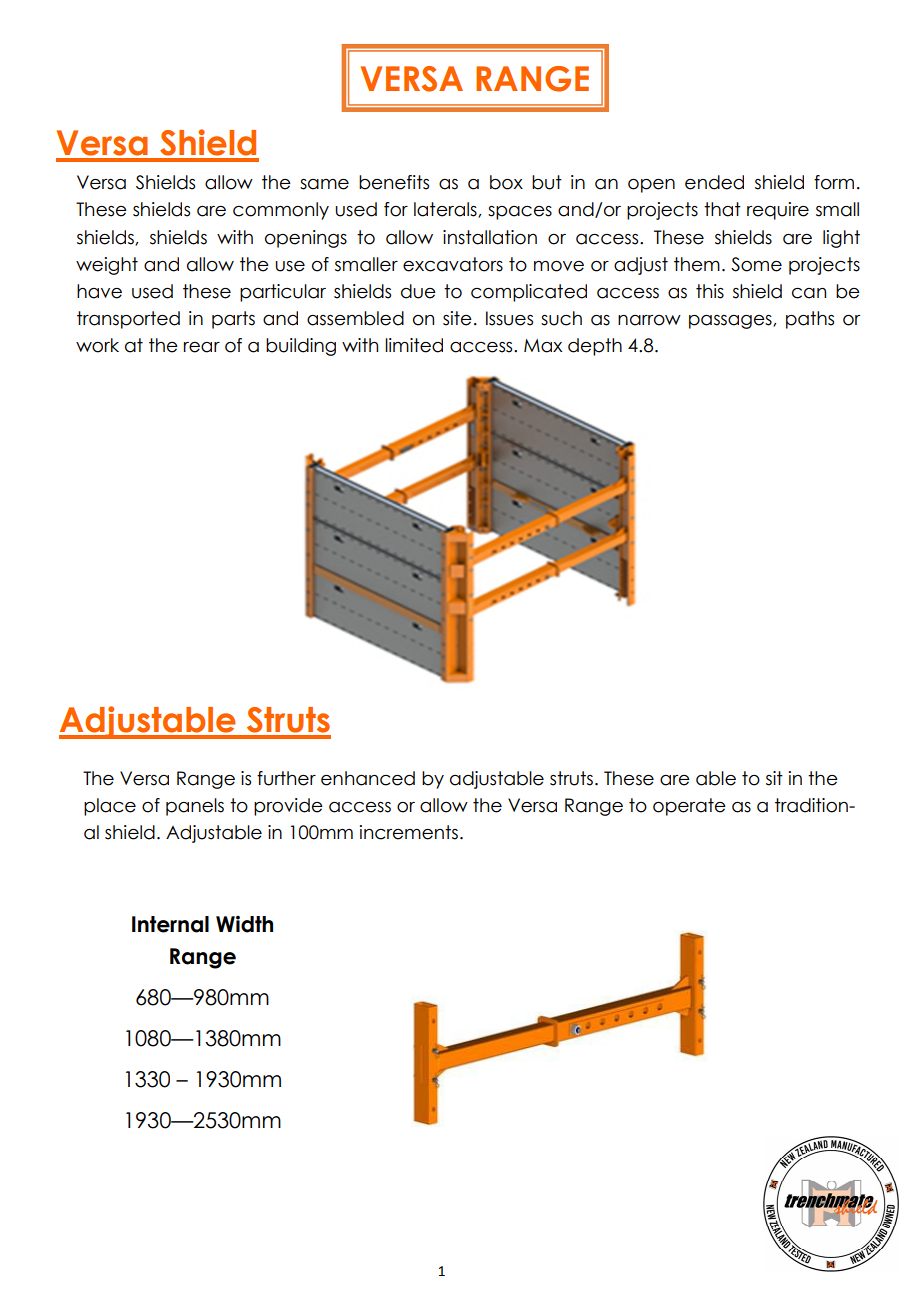  I want to click on laterals, so click(446, 210).
